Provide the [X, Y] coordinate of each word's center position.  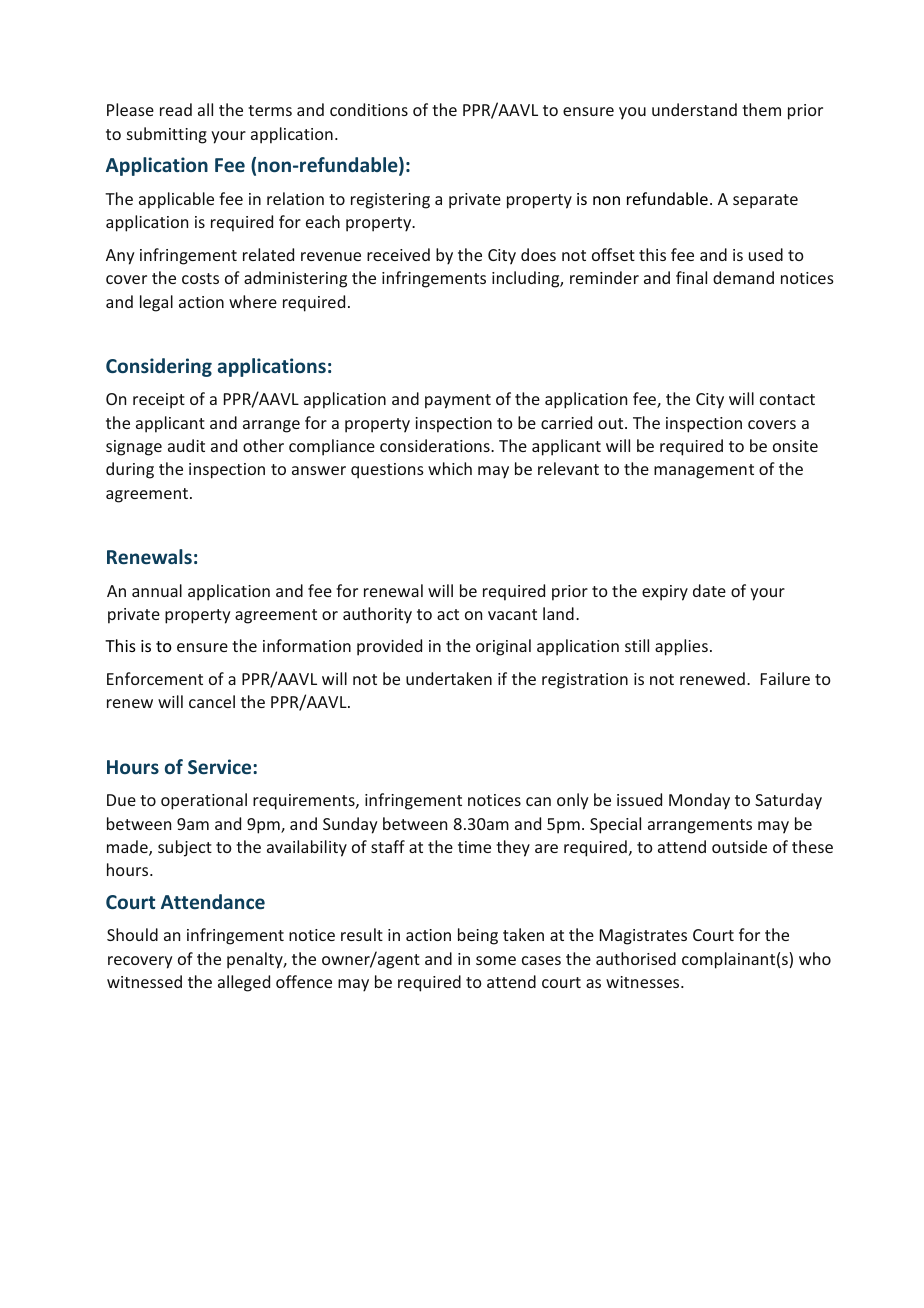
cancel [212, 701]
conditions [369, 109]
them [761, 109]
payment [458, 401]
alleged [244, 983]
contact [787, 399]
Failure [785, 678]
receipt [159, 401]
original [503, 647]
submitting [167, 135]
